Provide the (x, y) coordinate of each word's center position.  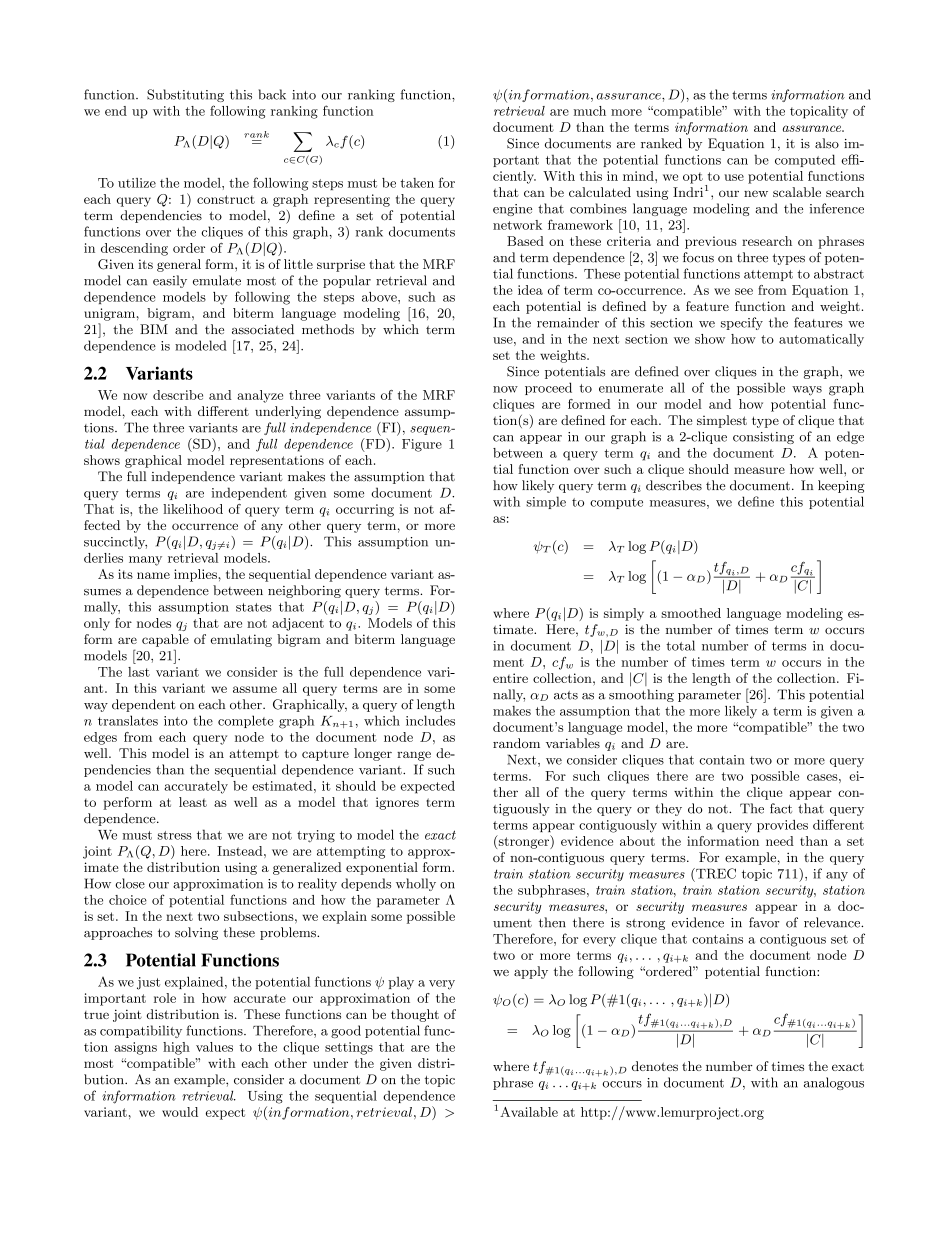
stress (175, 835)
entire (510, 678)
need (780, 841)
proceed (548, 388)
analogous (834, 1083)
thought (415, 1015)
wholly (416, 884)
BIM (154, 329)
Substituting (185, 95)
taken (417, 183)
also (827, 143)
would (180, 1112)
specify (742, 323)
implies (195, 575)
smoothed (691, 613)
